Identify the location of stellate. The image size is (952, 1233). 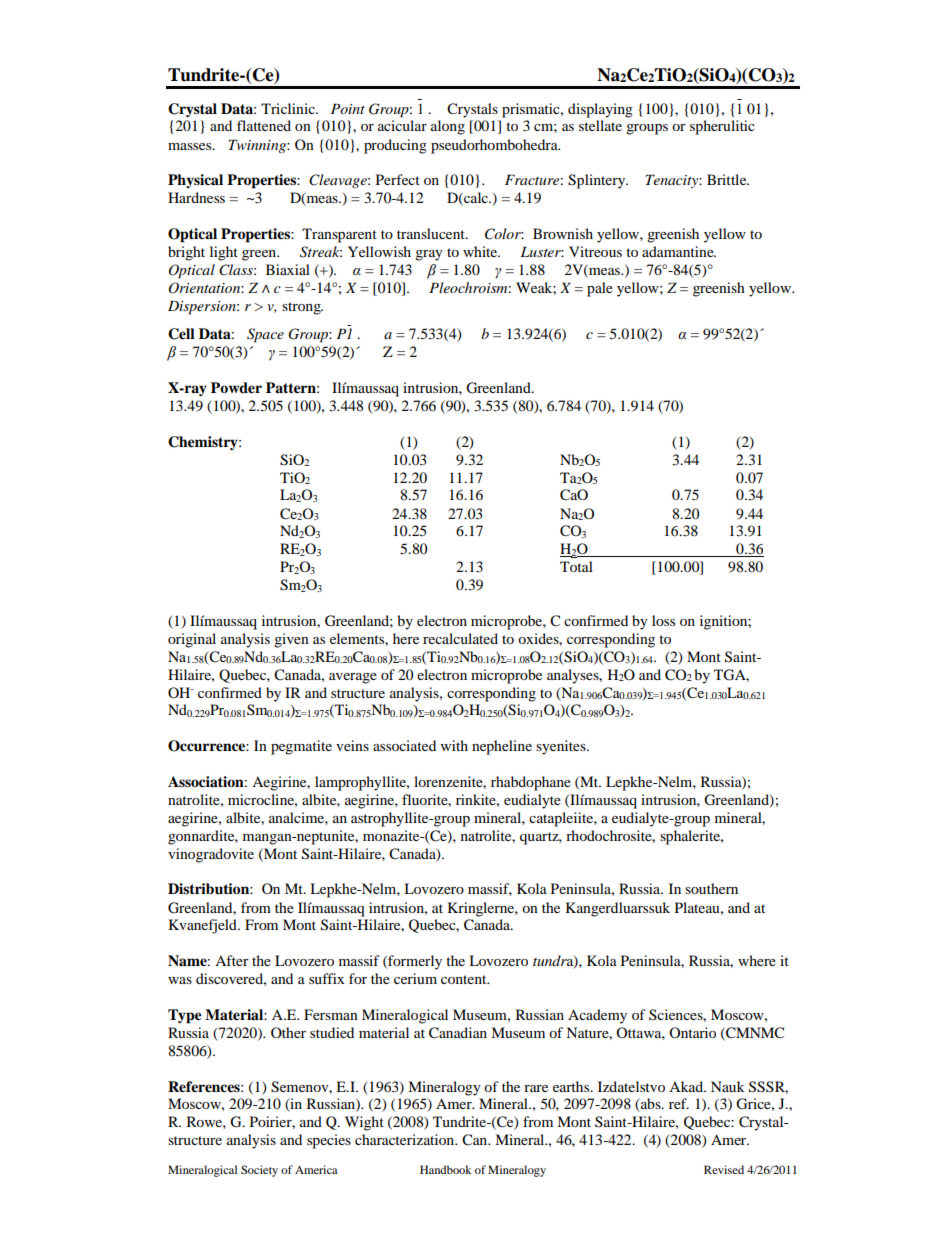
(600, 125).
